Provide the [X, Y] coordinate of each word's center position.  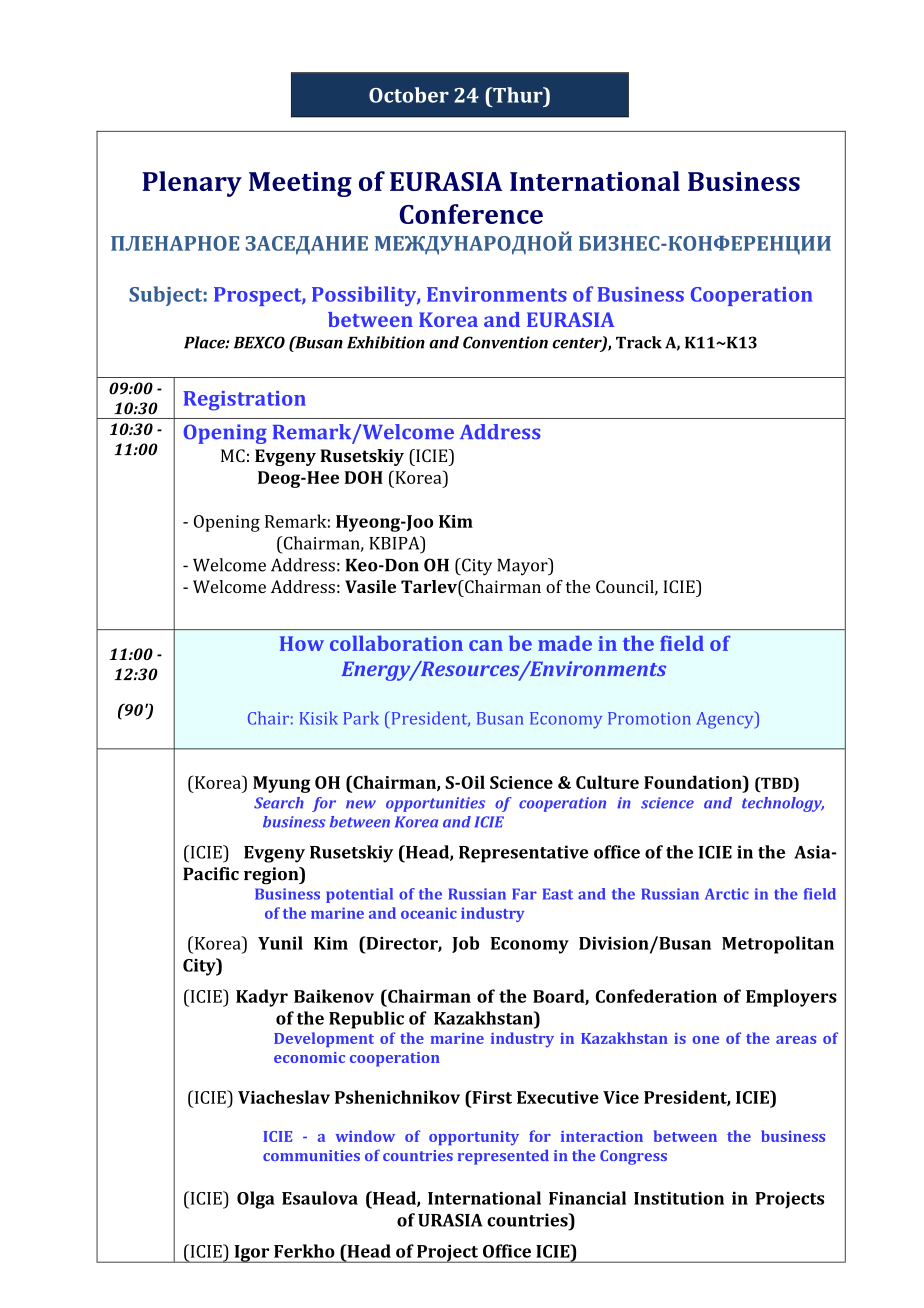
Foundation [694, 782]
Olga [256, 1200]
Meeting [300, 184]
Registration [244, 401]
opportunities [435, 804]
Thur [518, 95]
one [705, 1040]
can [486, 645]
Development [324, 1039]
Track [639, 342]
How [302, 643]
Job [465, 944]
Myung [281, 784]
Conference [471, 214]
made [565, 643]
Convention [505, 342]
